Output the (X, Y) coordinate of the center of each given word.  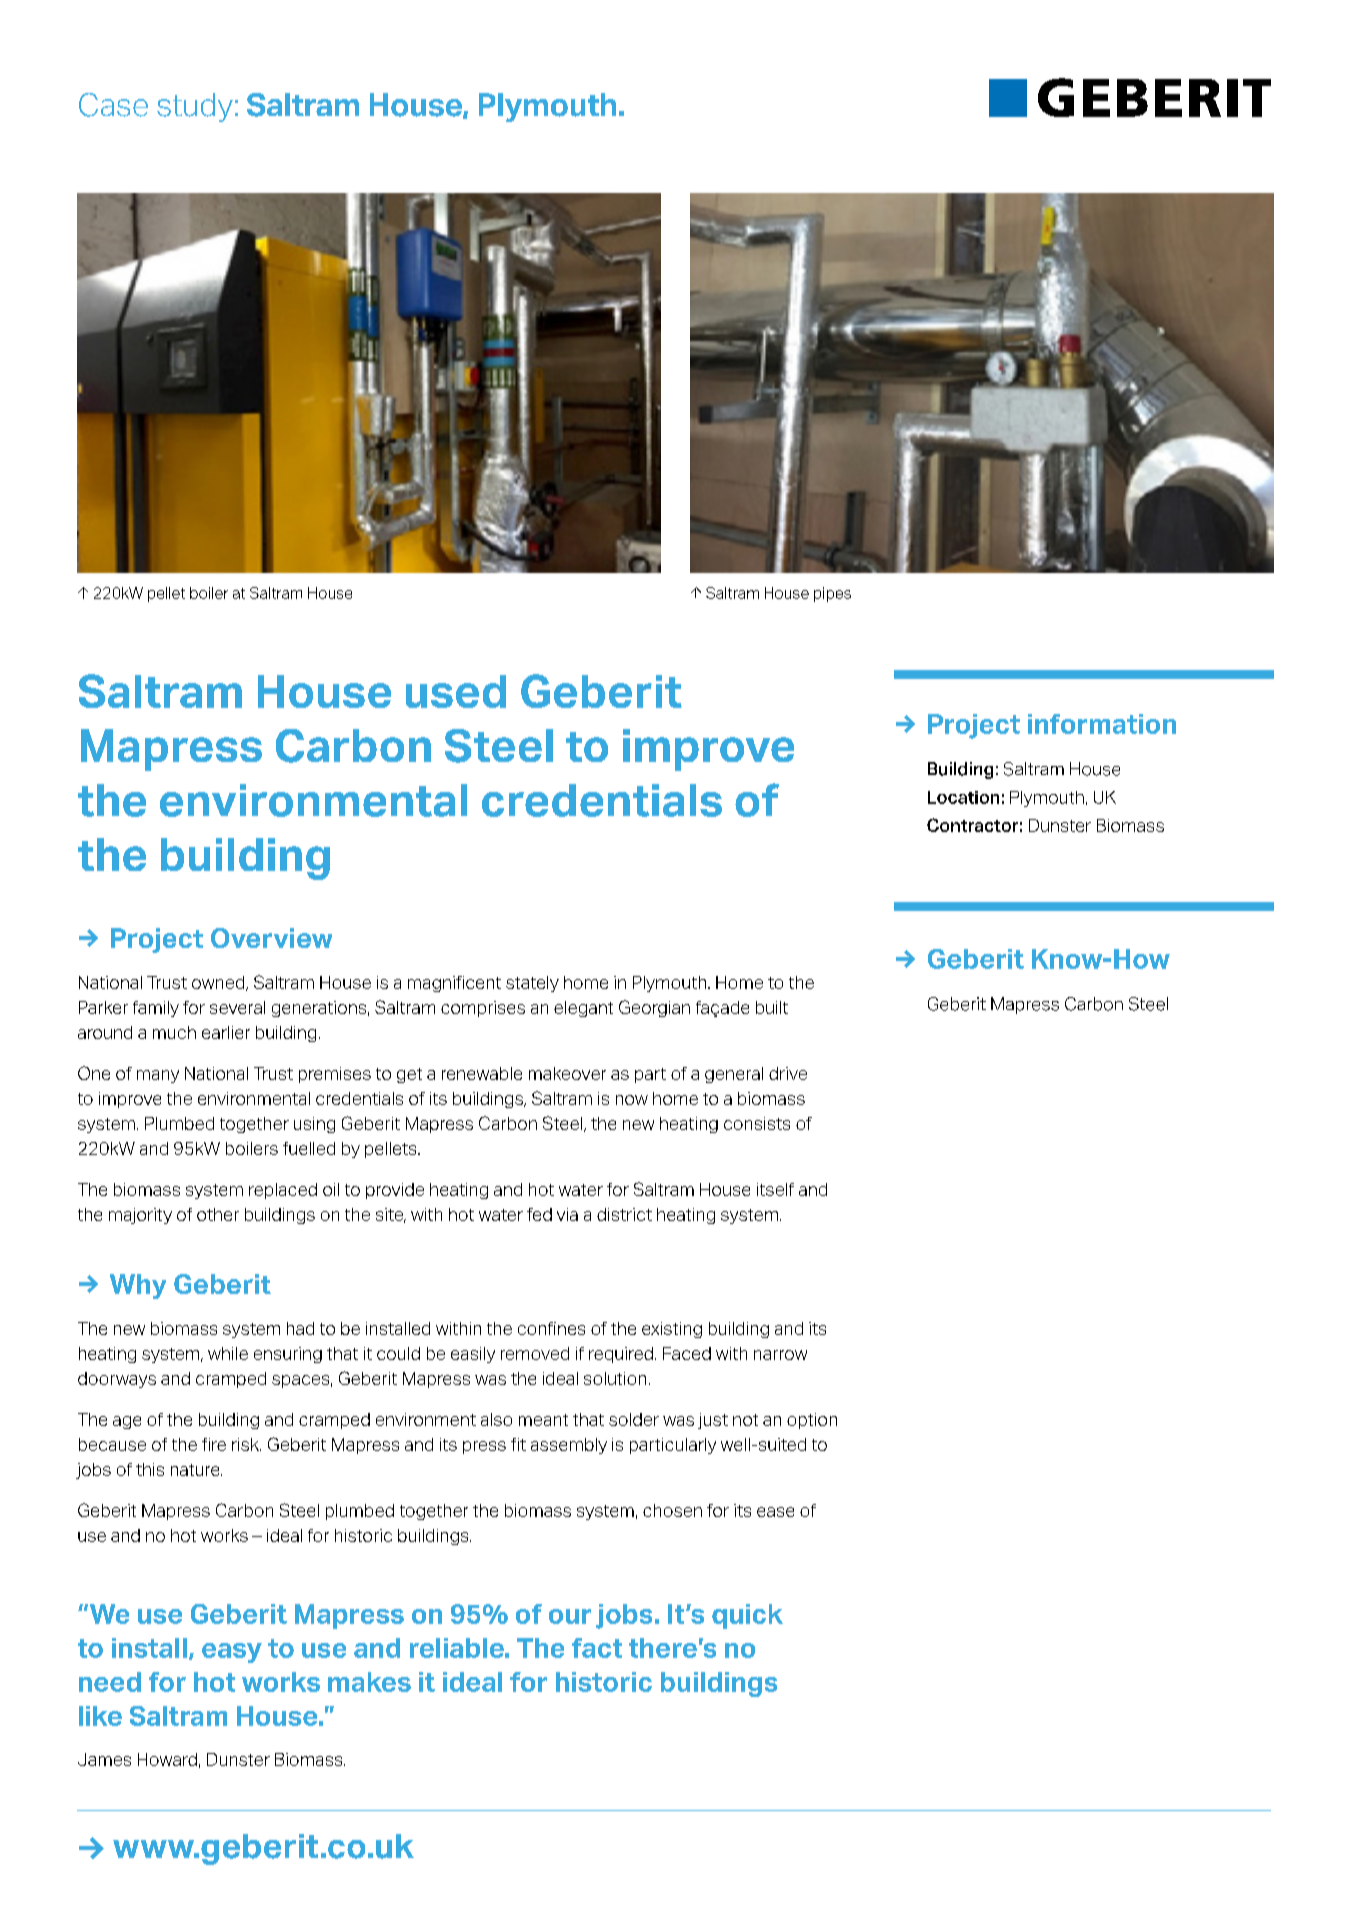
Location (963, 797)
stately (532, 984)
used (456, 691)
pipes (832, 594)
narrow (780, 1355)
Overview (271, 938)
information (1102, 724)
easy (232, 1653)
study (195, 107)
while (228, 1353)
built (772, 1007)
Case (113, 105)
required (621, 1355)
